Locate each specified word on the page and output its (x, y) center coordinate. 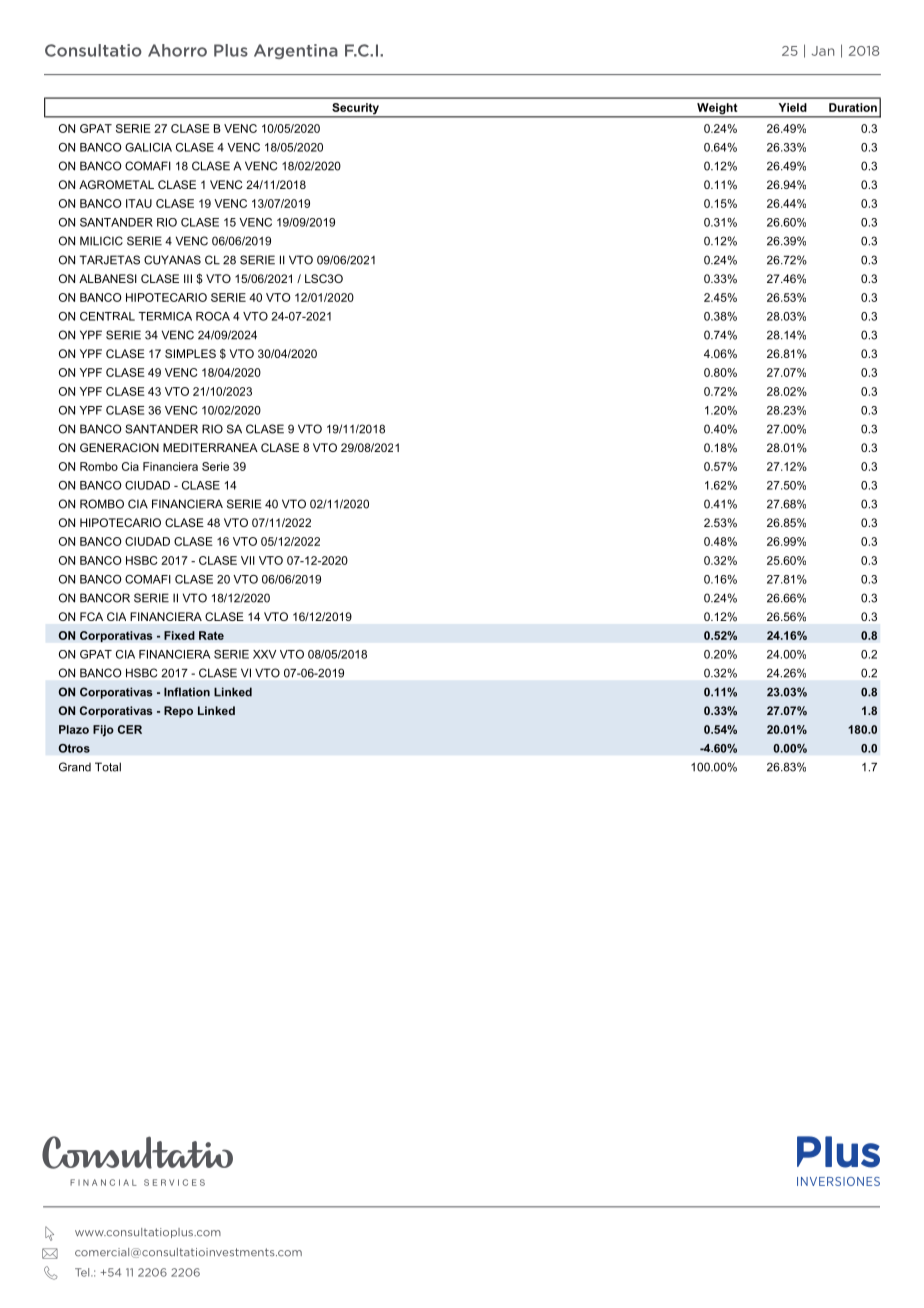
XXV (264, 654)
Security (355, 110)
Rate (211, 635)
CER (130, 729)
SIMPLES (190, 353)
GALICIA (148, 147)
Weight (717, 110)
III (188, 278)
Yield (792, 107)
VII (248, 560)
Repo (178, 712)
